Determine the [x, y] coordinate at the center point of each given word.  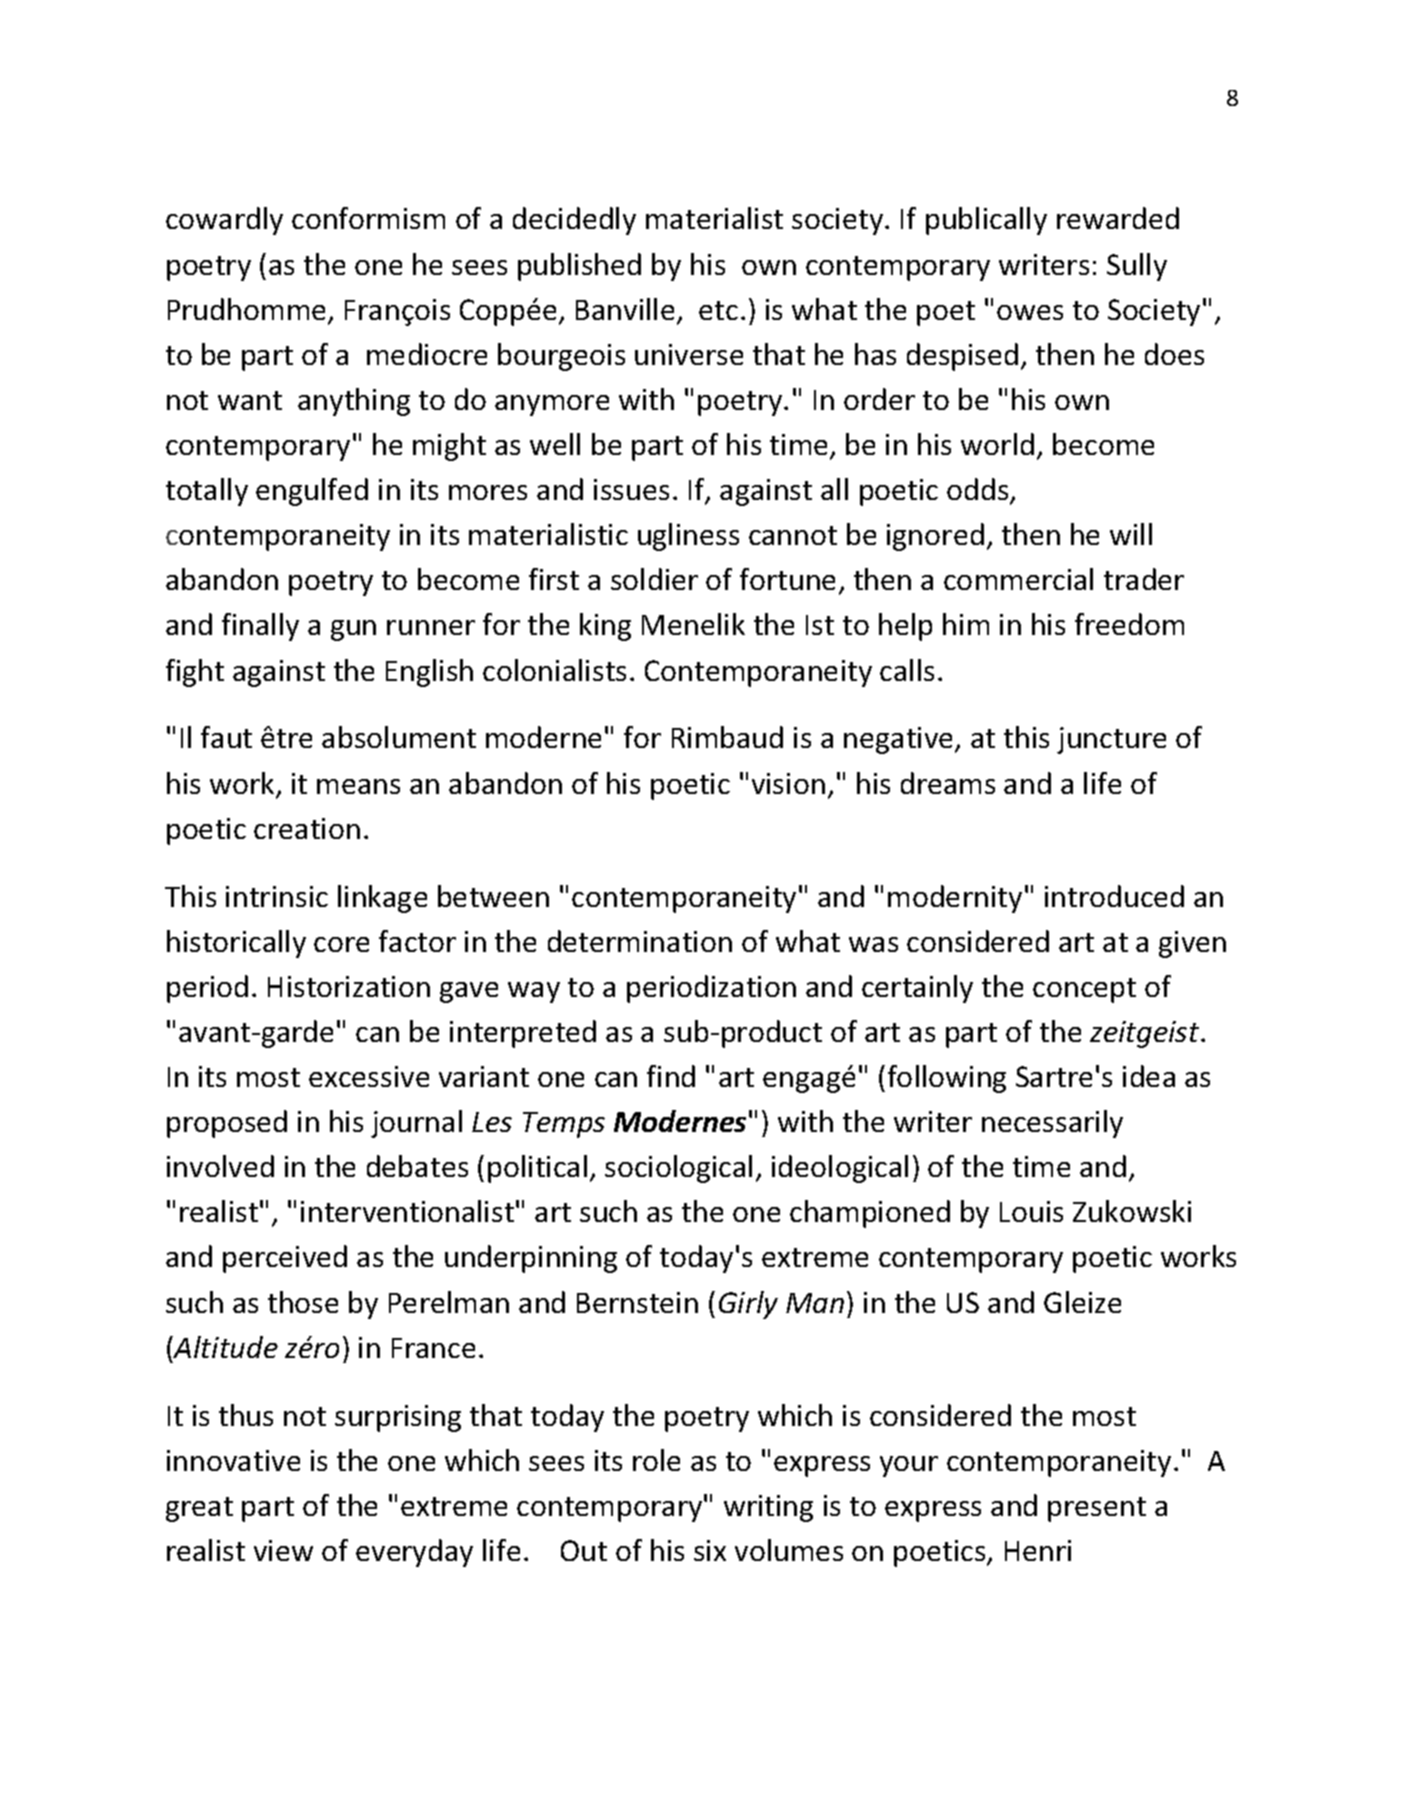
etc [718, 310]
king [605, 627]
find [671, 1076]
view [283, 1550]
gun [353, 630]
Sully [1137, 267]
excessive [369, 1076]
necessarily [1052, 1124]
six [710, 1550]
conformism [368, 218]
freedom [1129, 624]
